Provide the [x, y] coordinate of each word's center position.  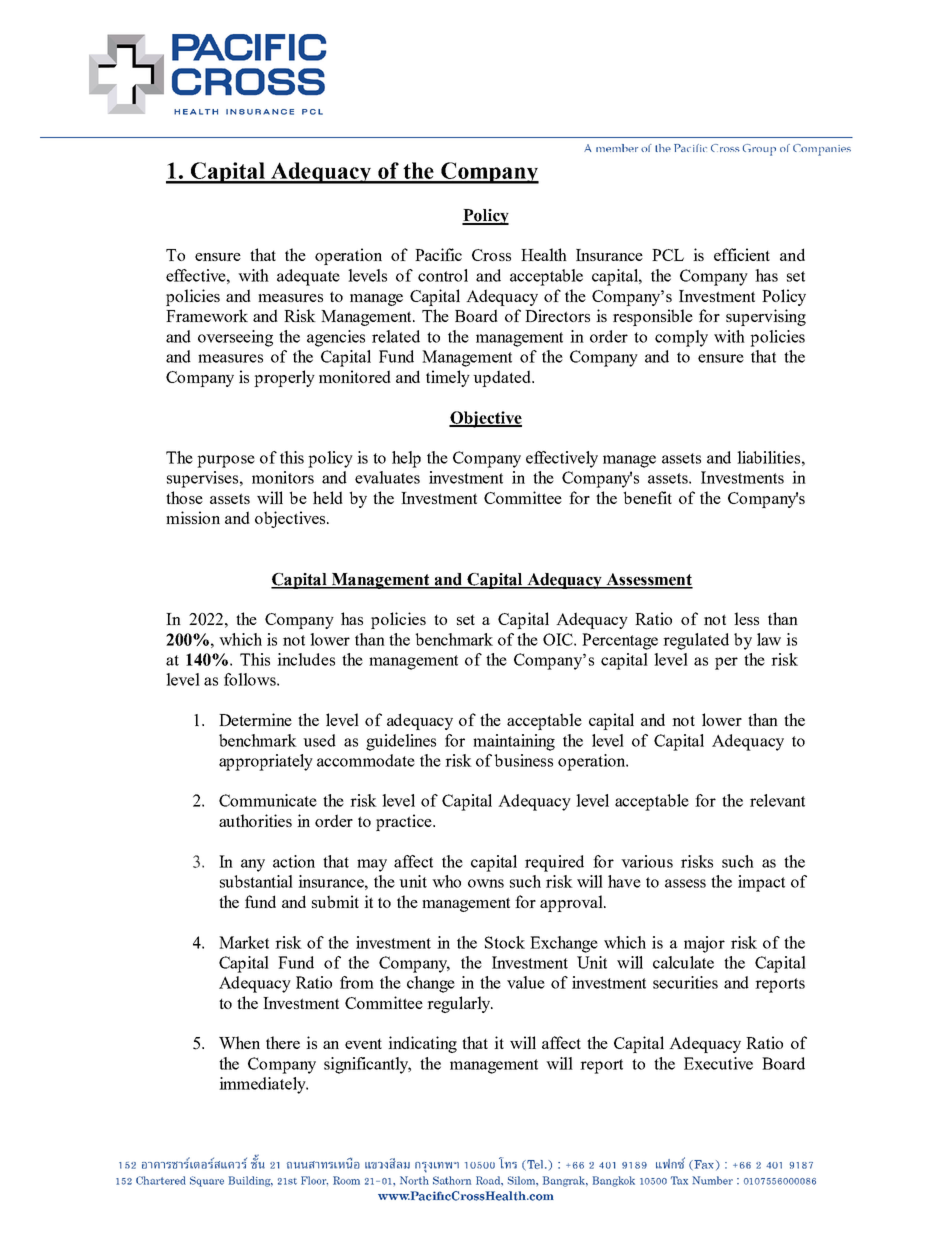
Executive [718, 1063]
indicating [422, 1044]
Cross [491, 255]
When [239, 1042]
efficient [742, 254]
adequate [308, 277]
